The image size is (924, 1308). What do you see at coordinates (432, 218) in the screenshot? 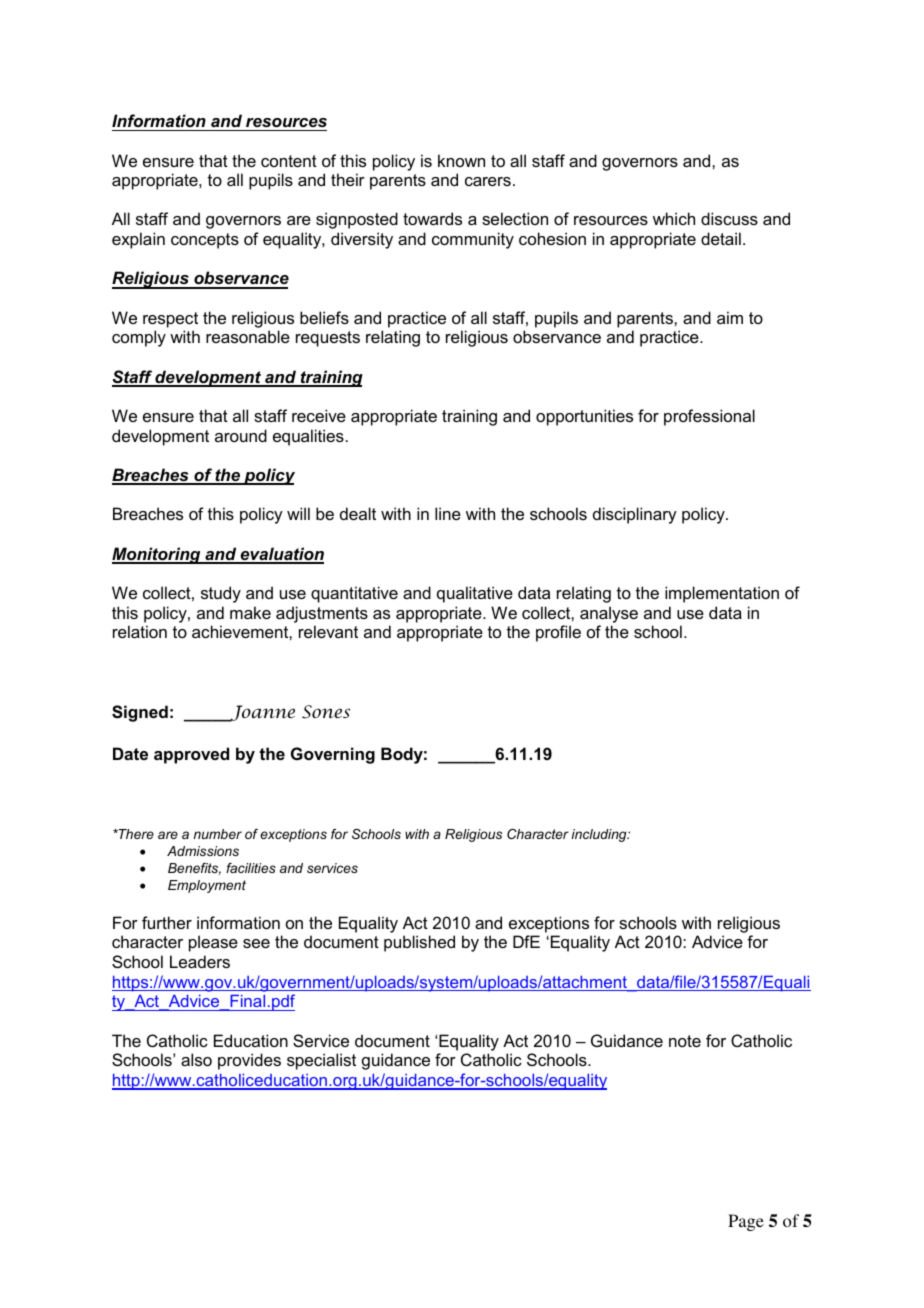
I see `towards` at bounding box center [432, 218].
